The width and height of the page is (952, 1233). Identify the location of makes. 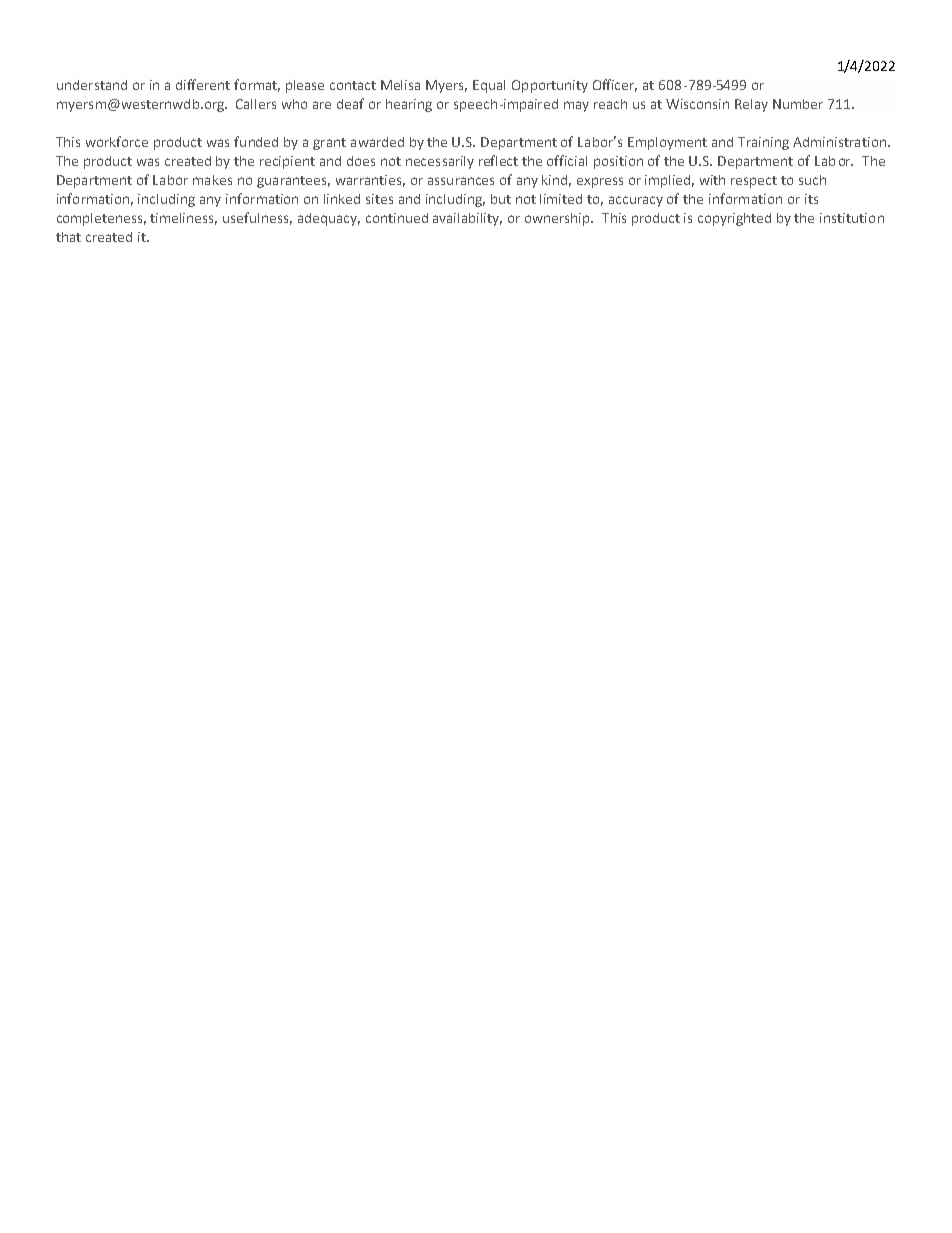
(212, 180).
